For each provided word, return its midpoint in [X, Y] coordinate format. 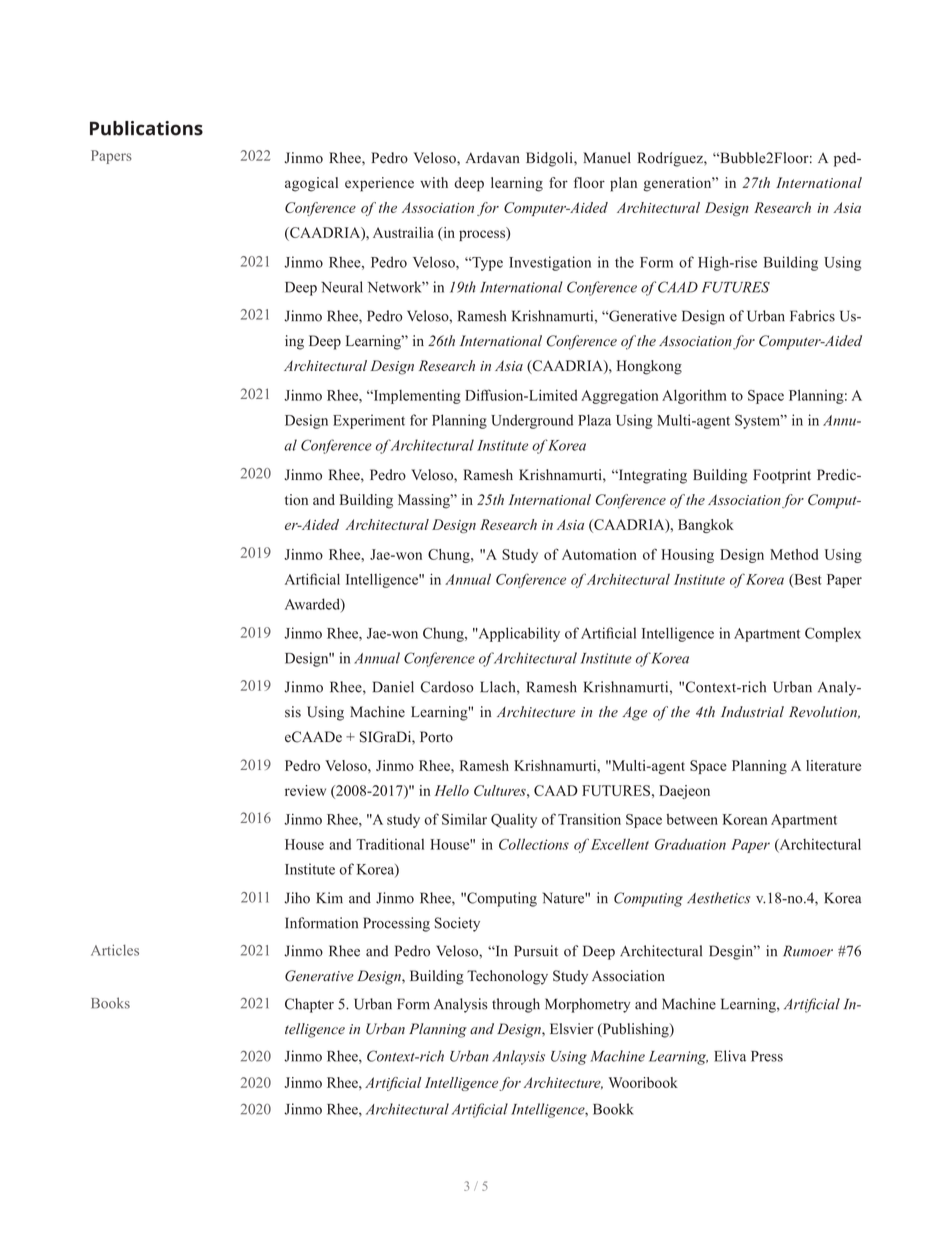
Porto [436, 737]
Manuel [607, 158]
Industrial [752, 711]
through [516, 1005]
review [305, 790]
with [434, 182]
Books [110, 1003]
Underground [532, 421]
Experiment [369, 421]
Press [767, 1056]
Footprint [782, 476]
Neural [342, 287]
